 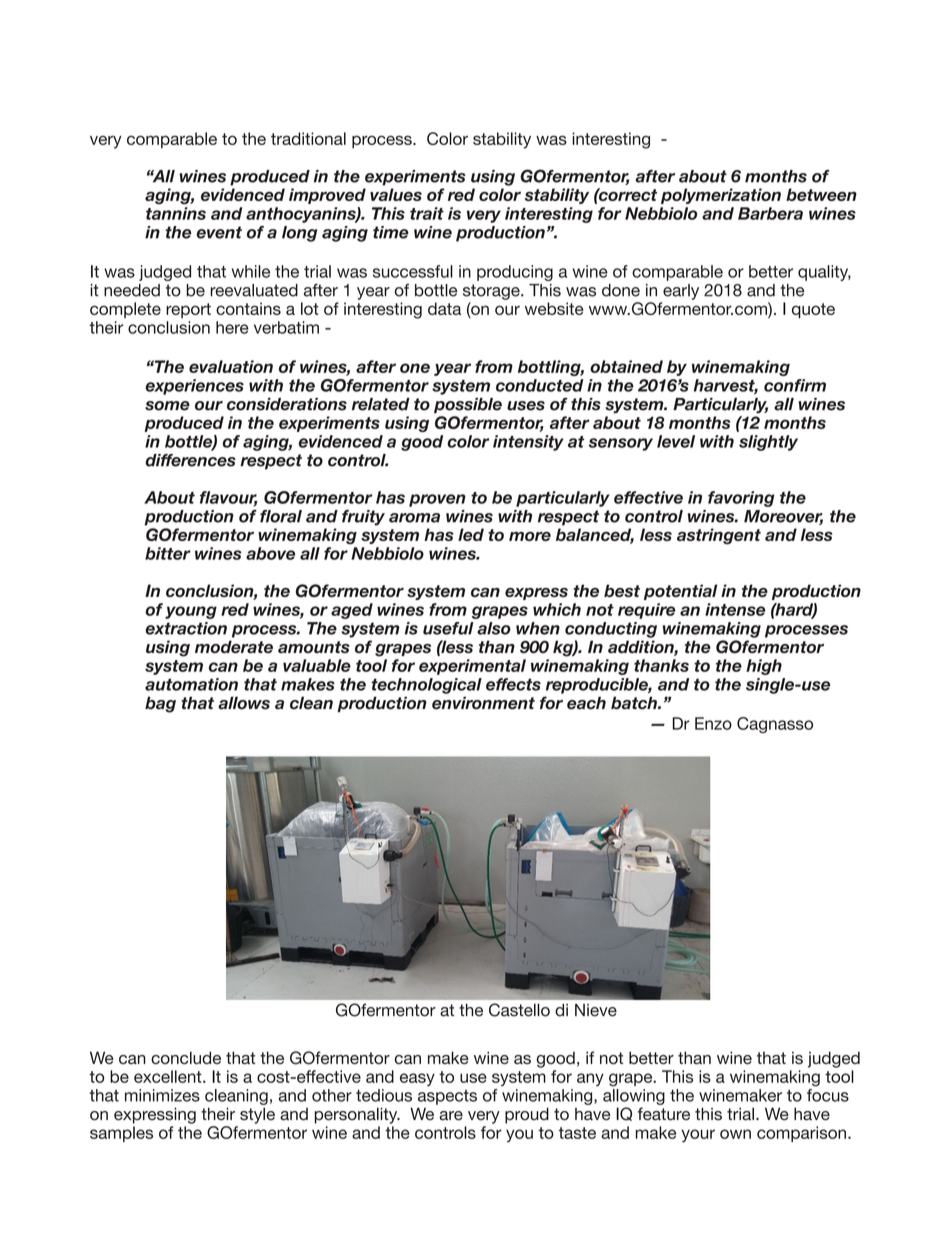 What do you see at coordinates (427, 213) in the screenshot?
I see `trait` at bounding box center [427, 213].
